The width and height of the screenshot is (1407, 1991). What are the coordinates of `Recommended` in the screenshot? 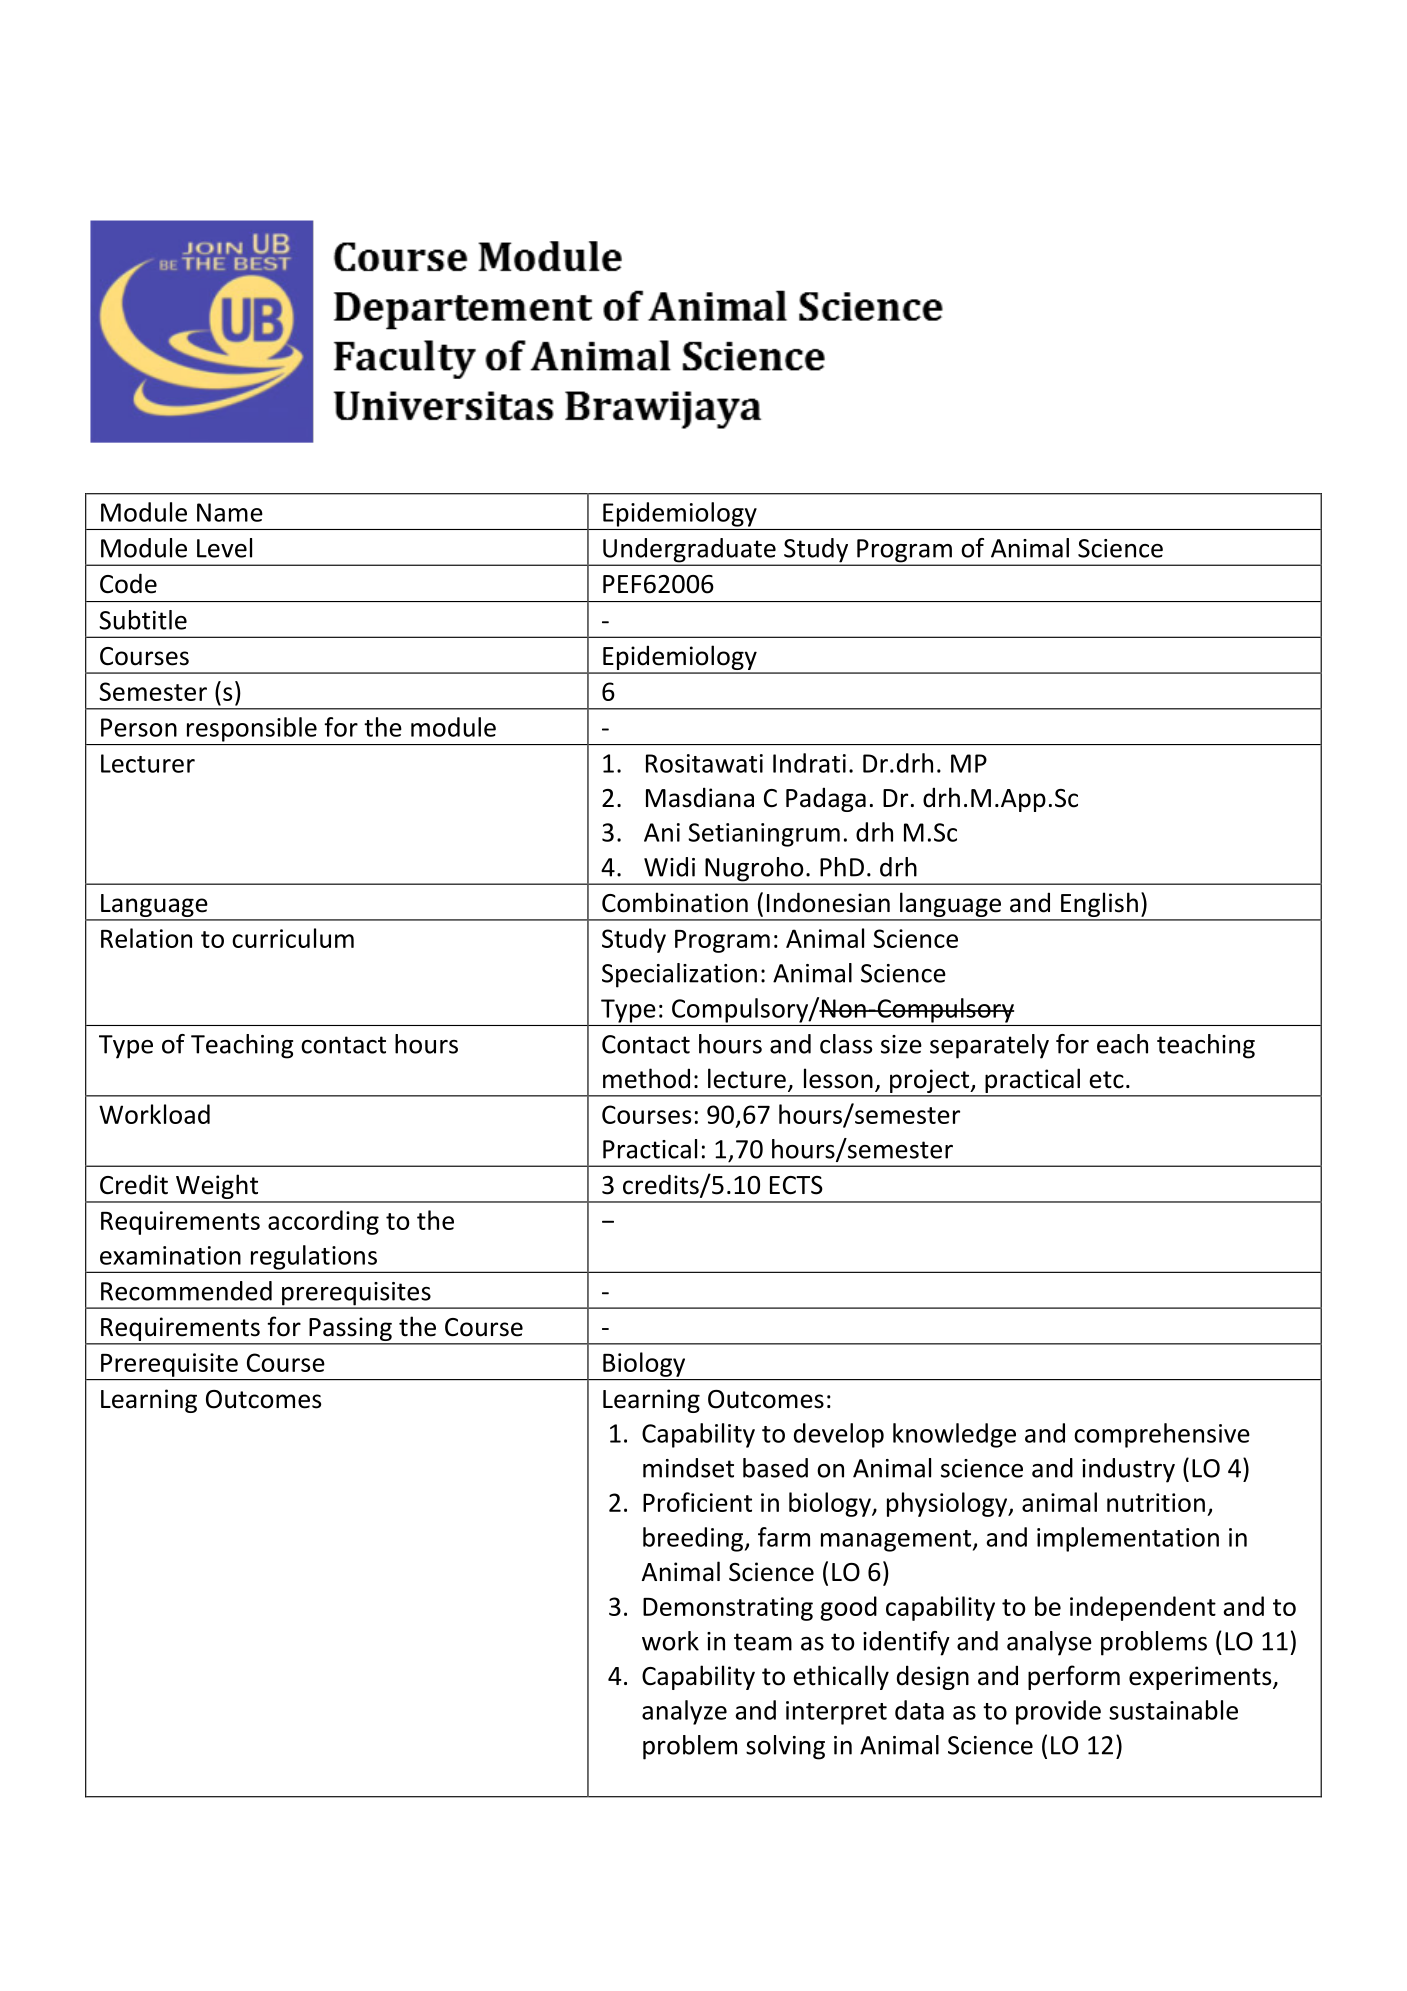 It's located at (186, 1291).
